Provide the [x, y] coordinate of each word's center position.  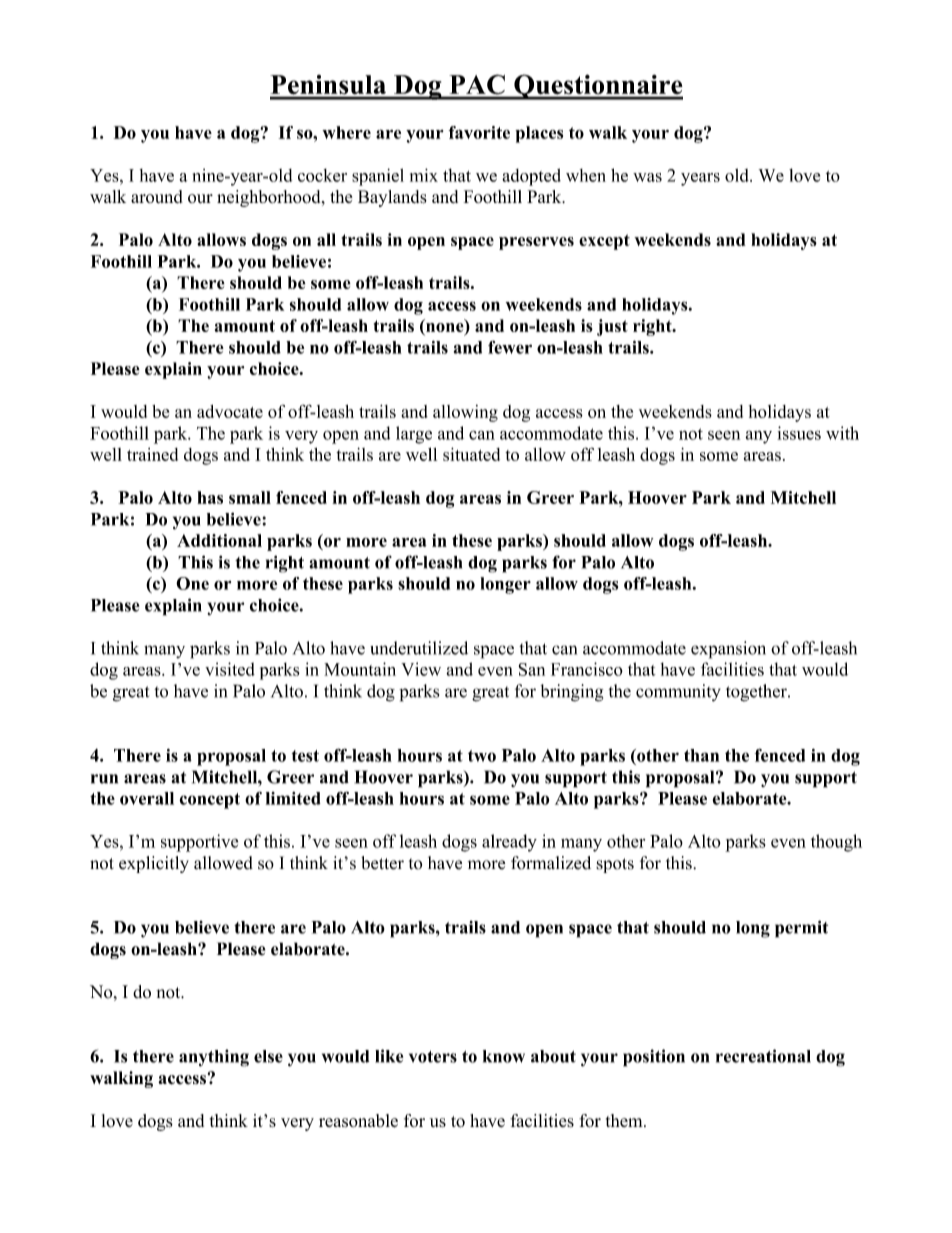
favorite [479, 132]
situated [471, 454]
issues [799, 433]
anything [214, 1058]
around [157, 196]
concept [209, 801]
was [647, 177]
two [482, 756]
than [701, 755]
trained [152, 454]
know [504, 1056]
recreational [763, 1056]
